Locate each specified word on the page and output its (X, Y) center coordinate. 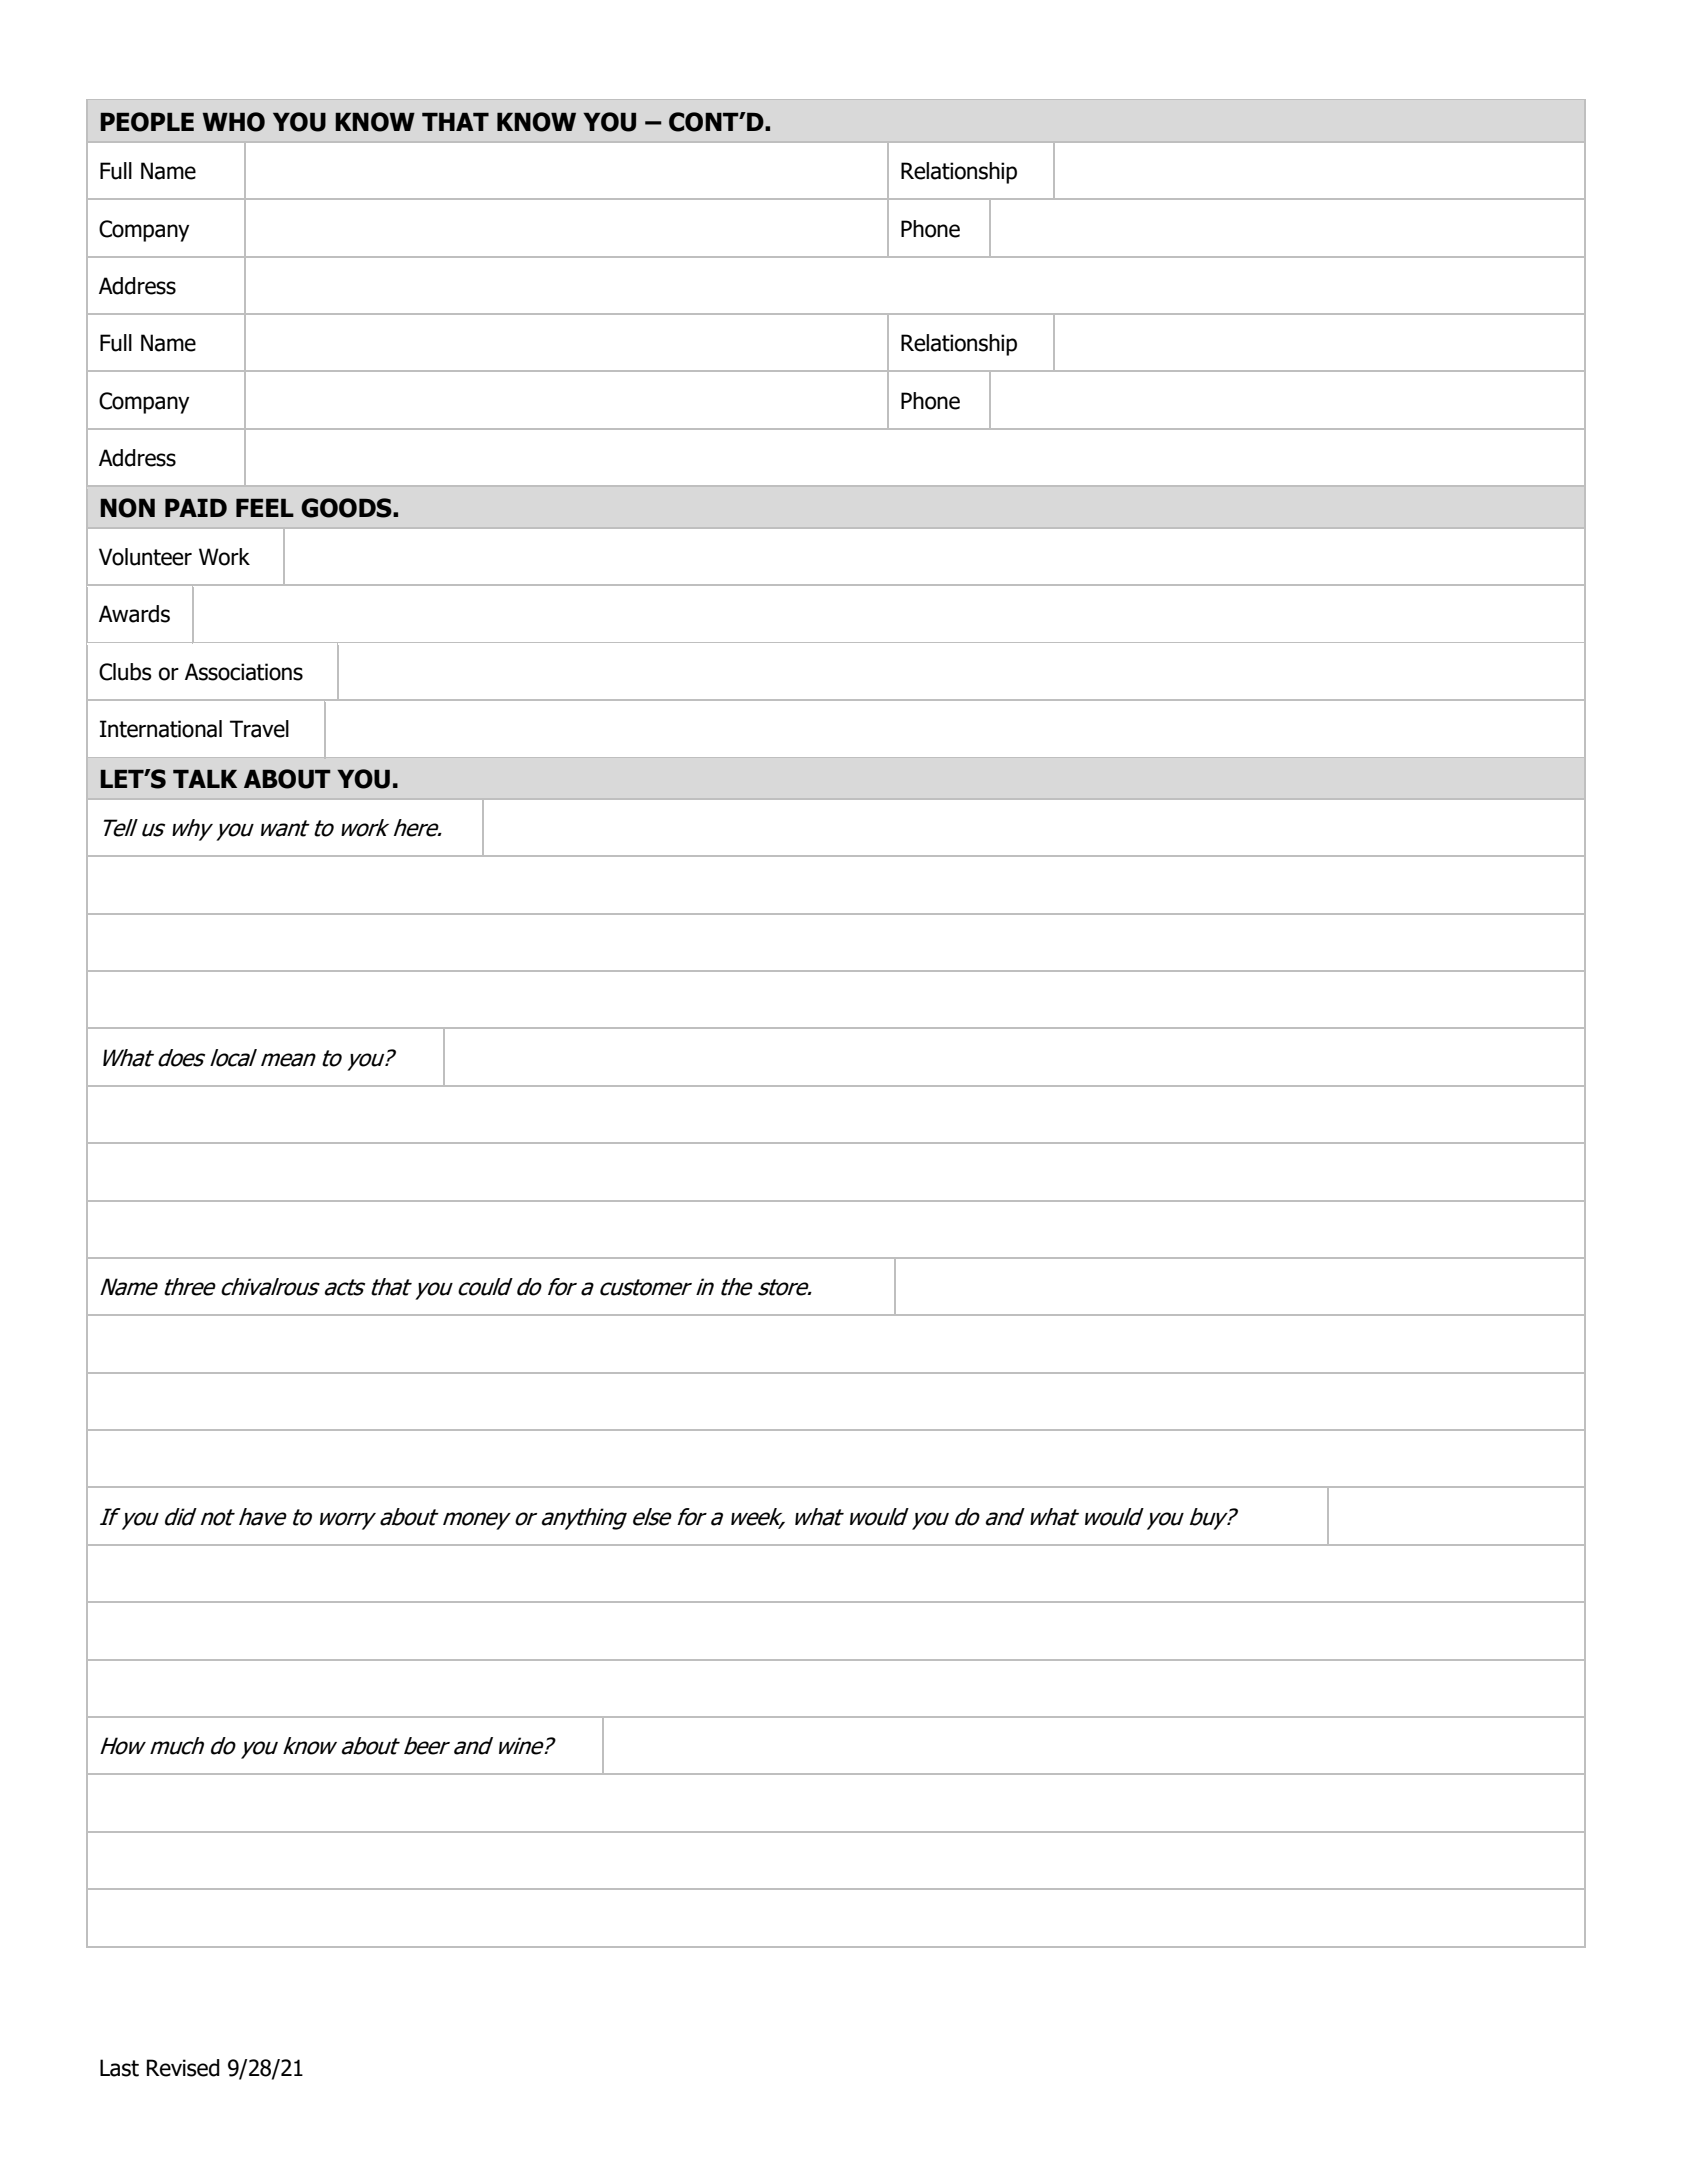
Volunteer (145, 557)
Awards (134, 614)
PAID (196, 508)
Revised (183, 2068)
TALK (205, 779)
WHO (233, 122)
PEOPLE (147, 122)
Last (119, 2068)
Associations (244, 672)
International (161, 729)
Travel (259, 729)
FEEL (265, 508)
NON (127, 508)
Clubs (125, 672)
